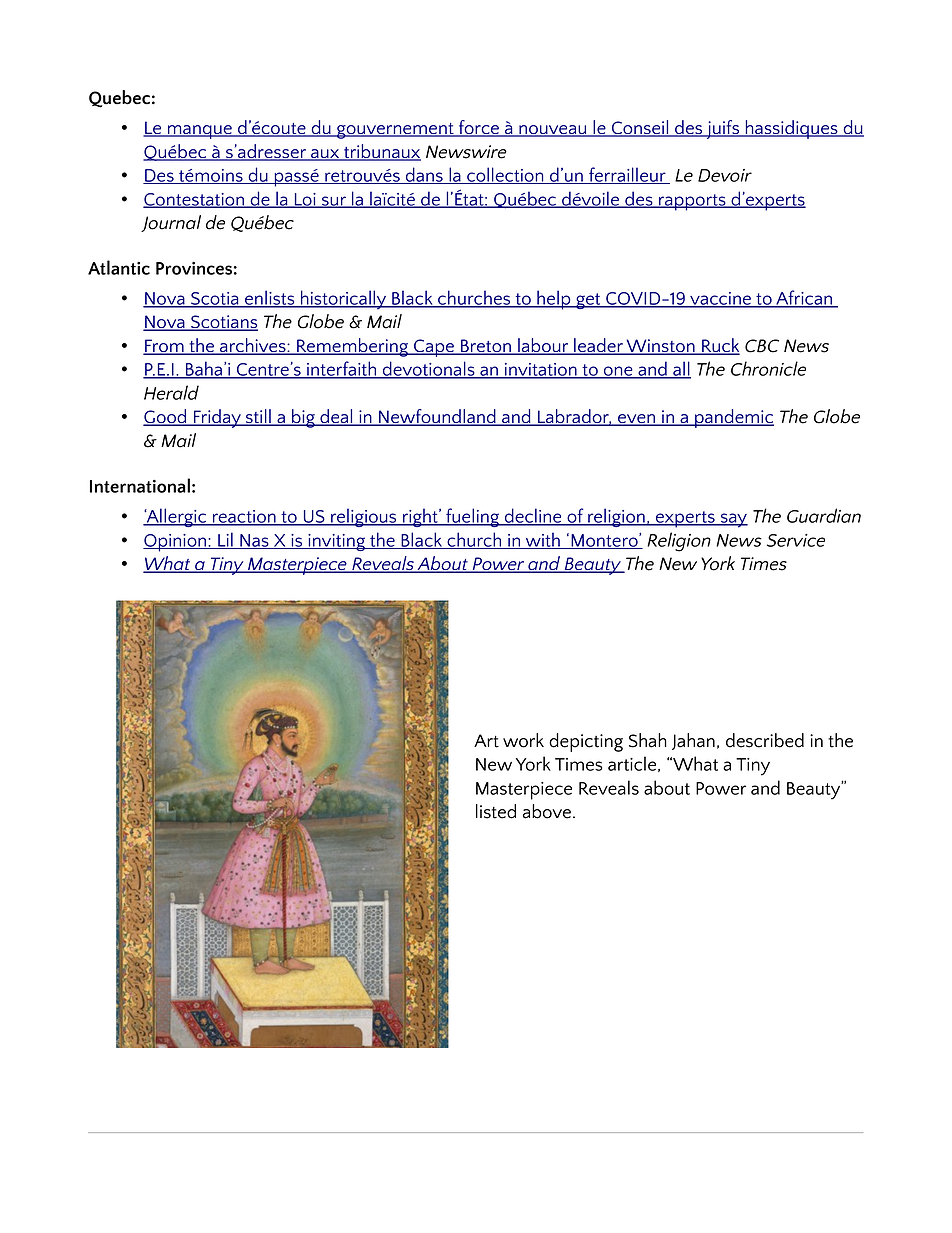 This page has height=1233, width=952. I want to click on juifs, so click(723, 129).
